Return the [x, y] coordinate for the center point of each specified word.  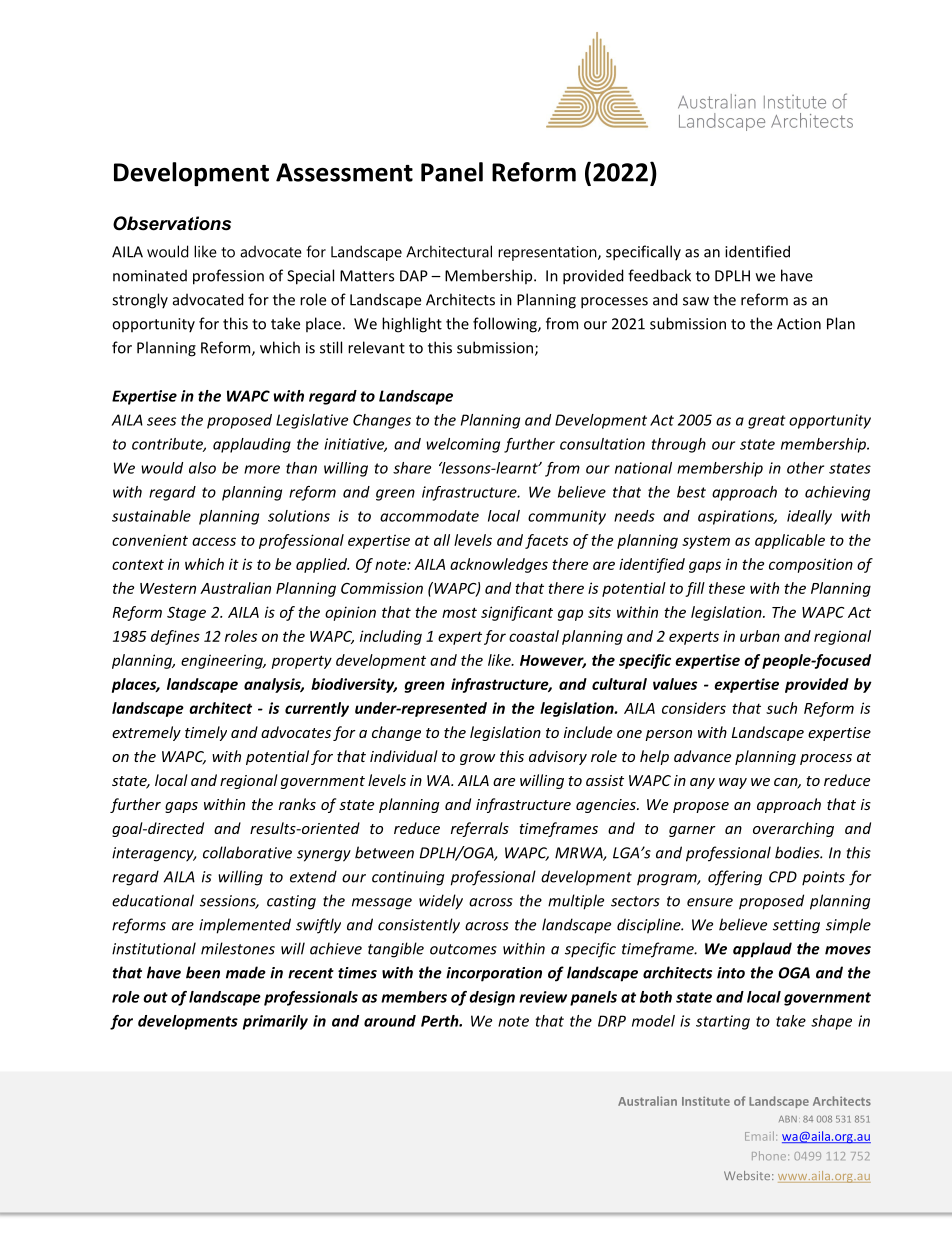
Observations [172, 223]
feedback [659, 275]
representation [548, 253]
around [390, 1021]
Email [759, 1136]
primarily [275, 1022]
